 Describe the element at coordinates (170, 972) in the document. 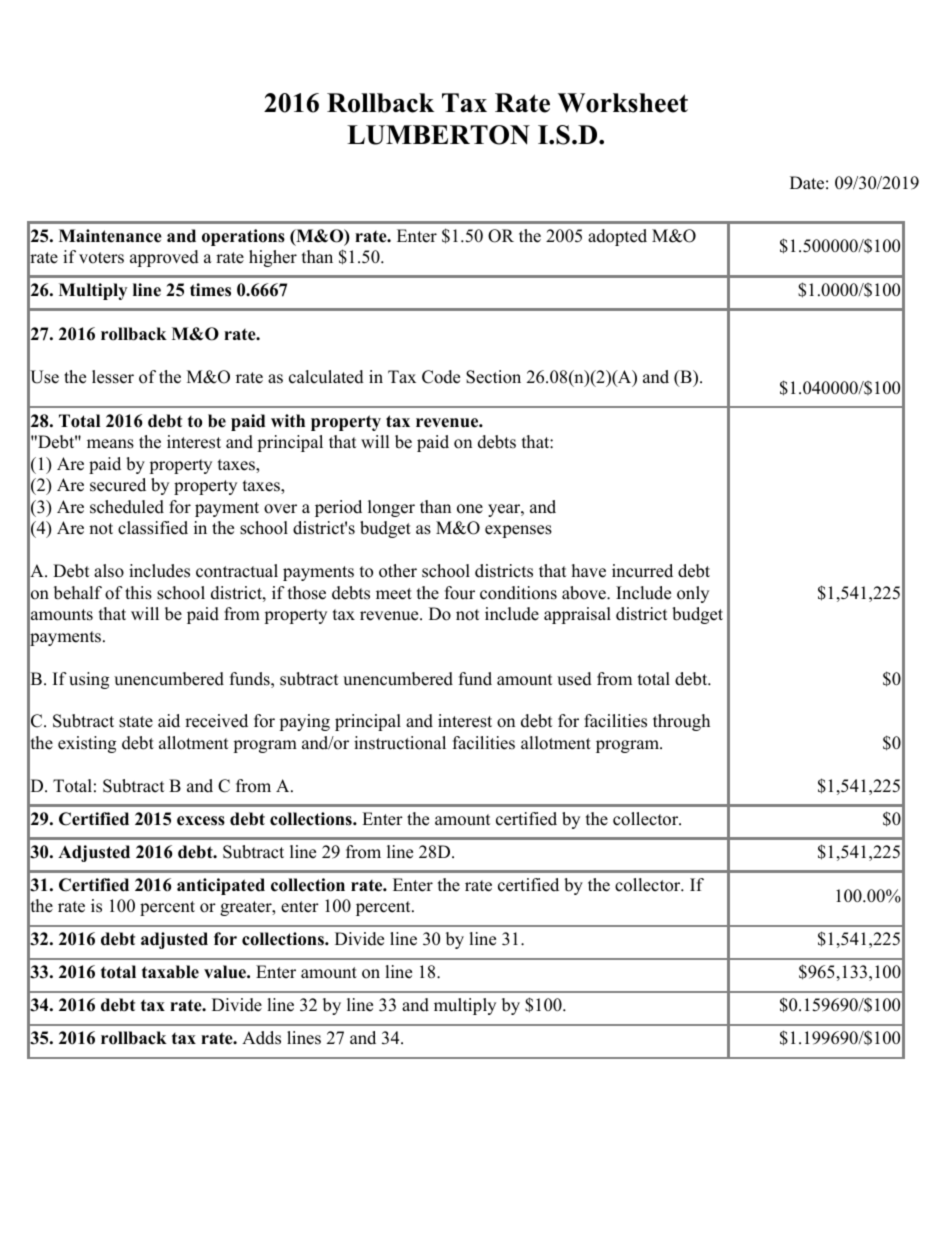

I see `taxable` at that location.
